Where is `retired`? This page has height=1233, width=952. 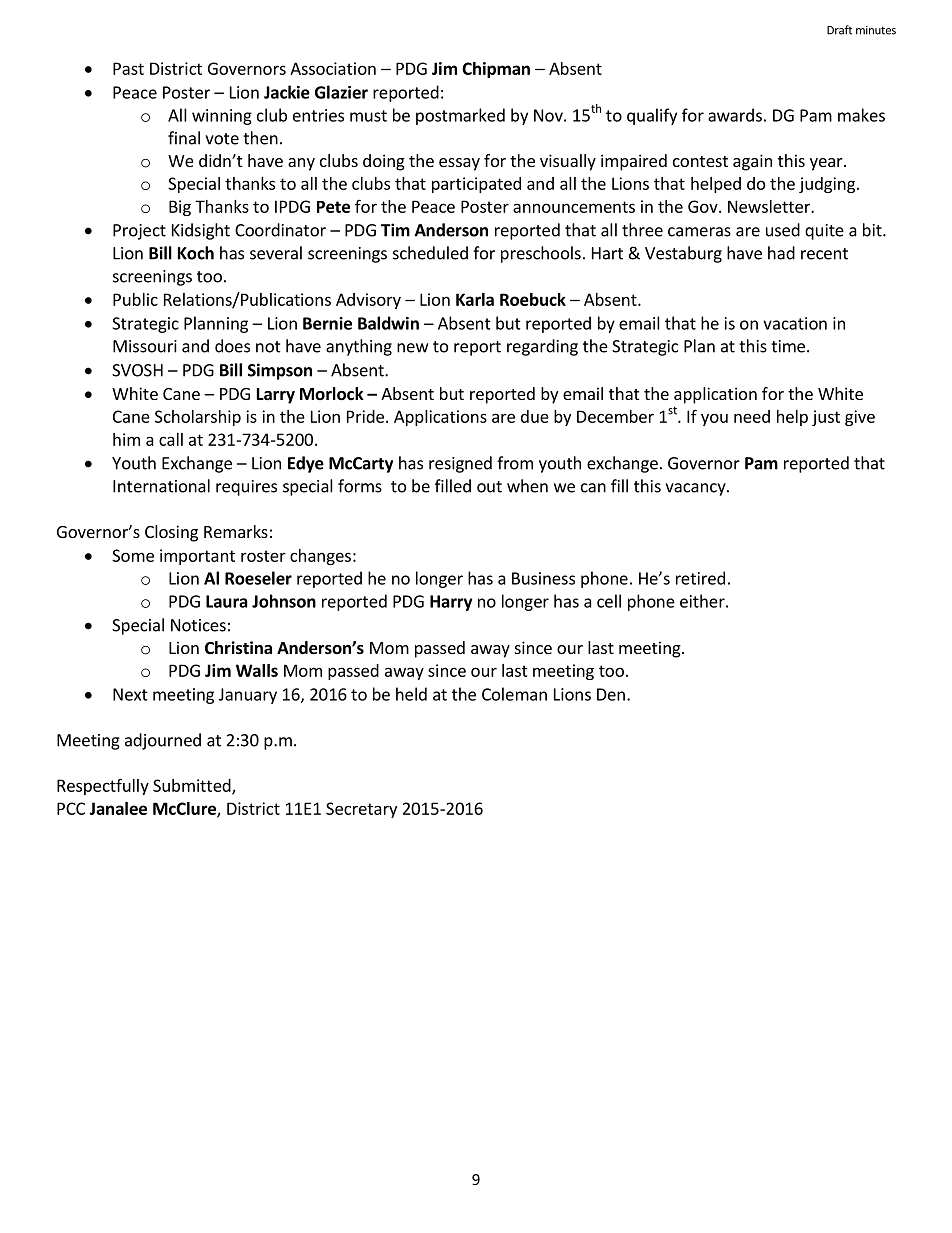
retired is located at coordinates (700, 578).
